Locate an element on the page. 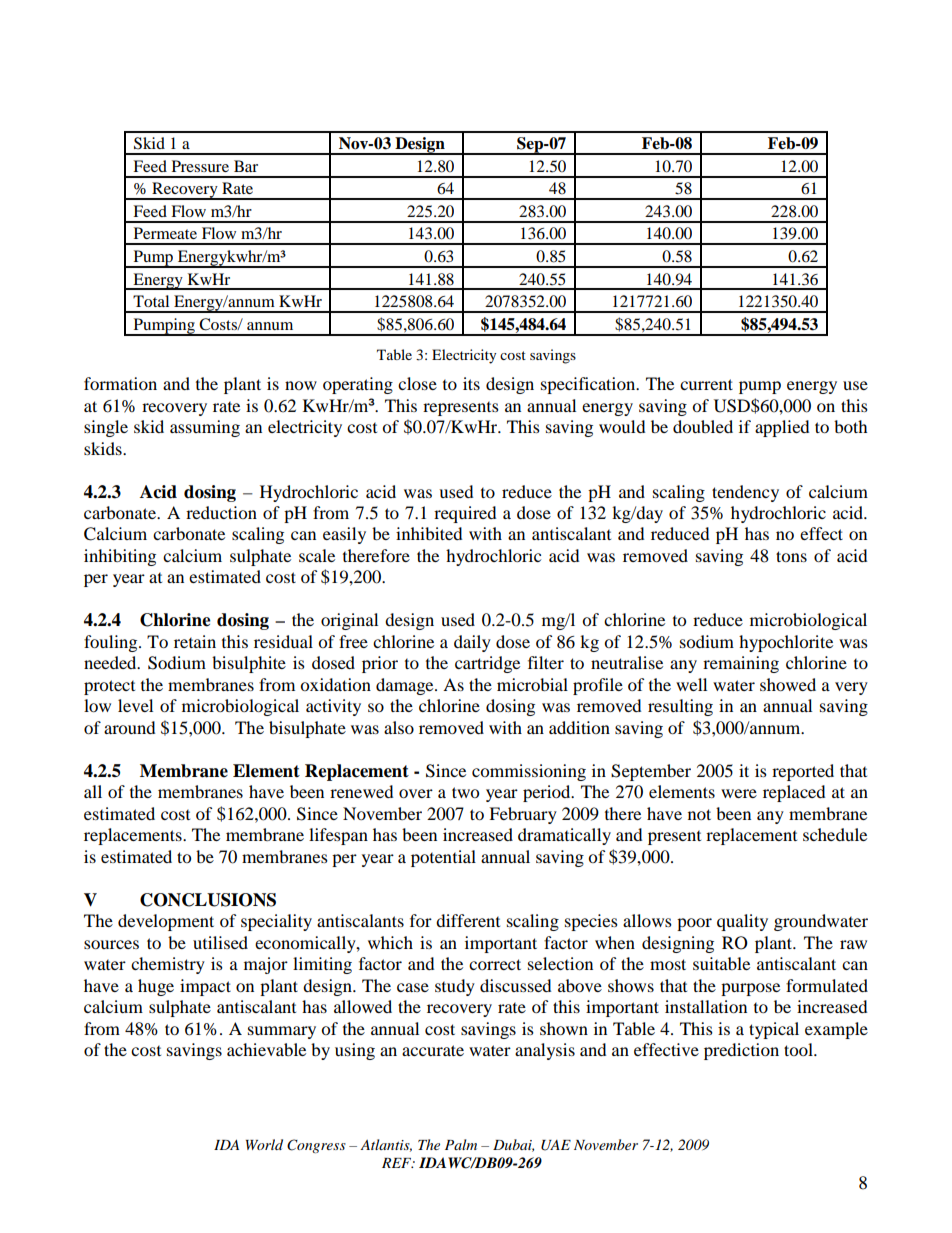 The height and width of the page is (1233, 952). quality is located at coordinates (742, 922).
